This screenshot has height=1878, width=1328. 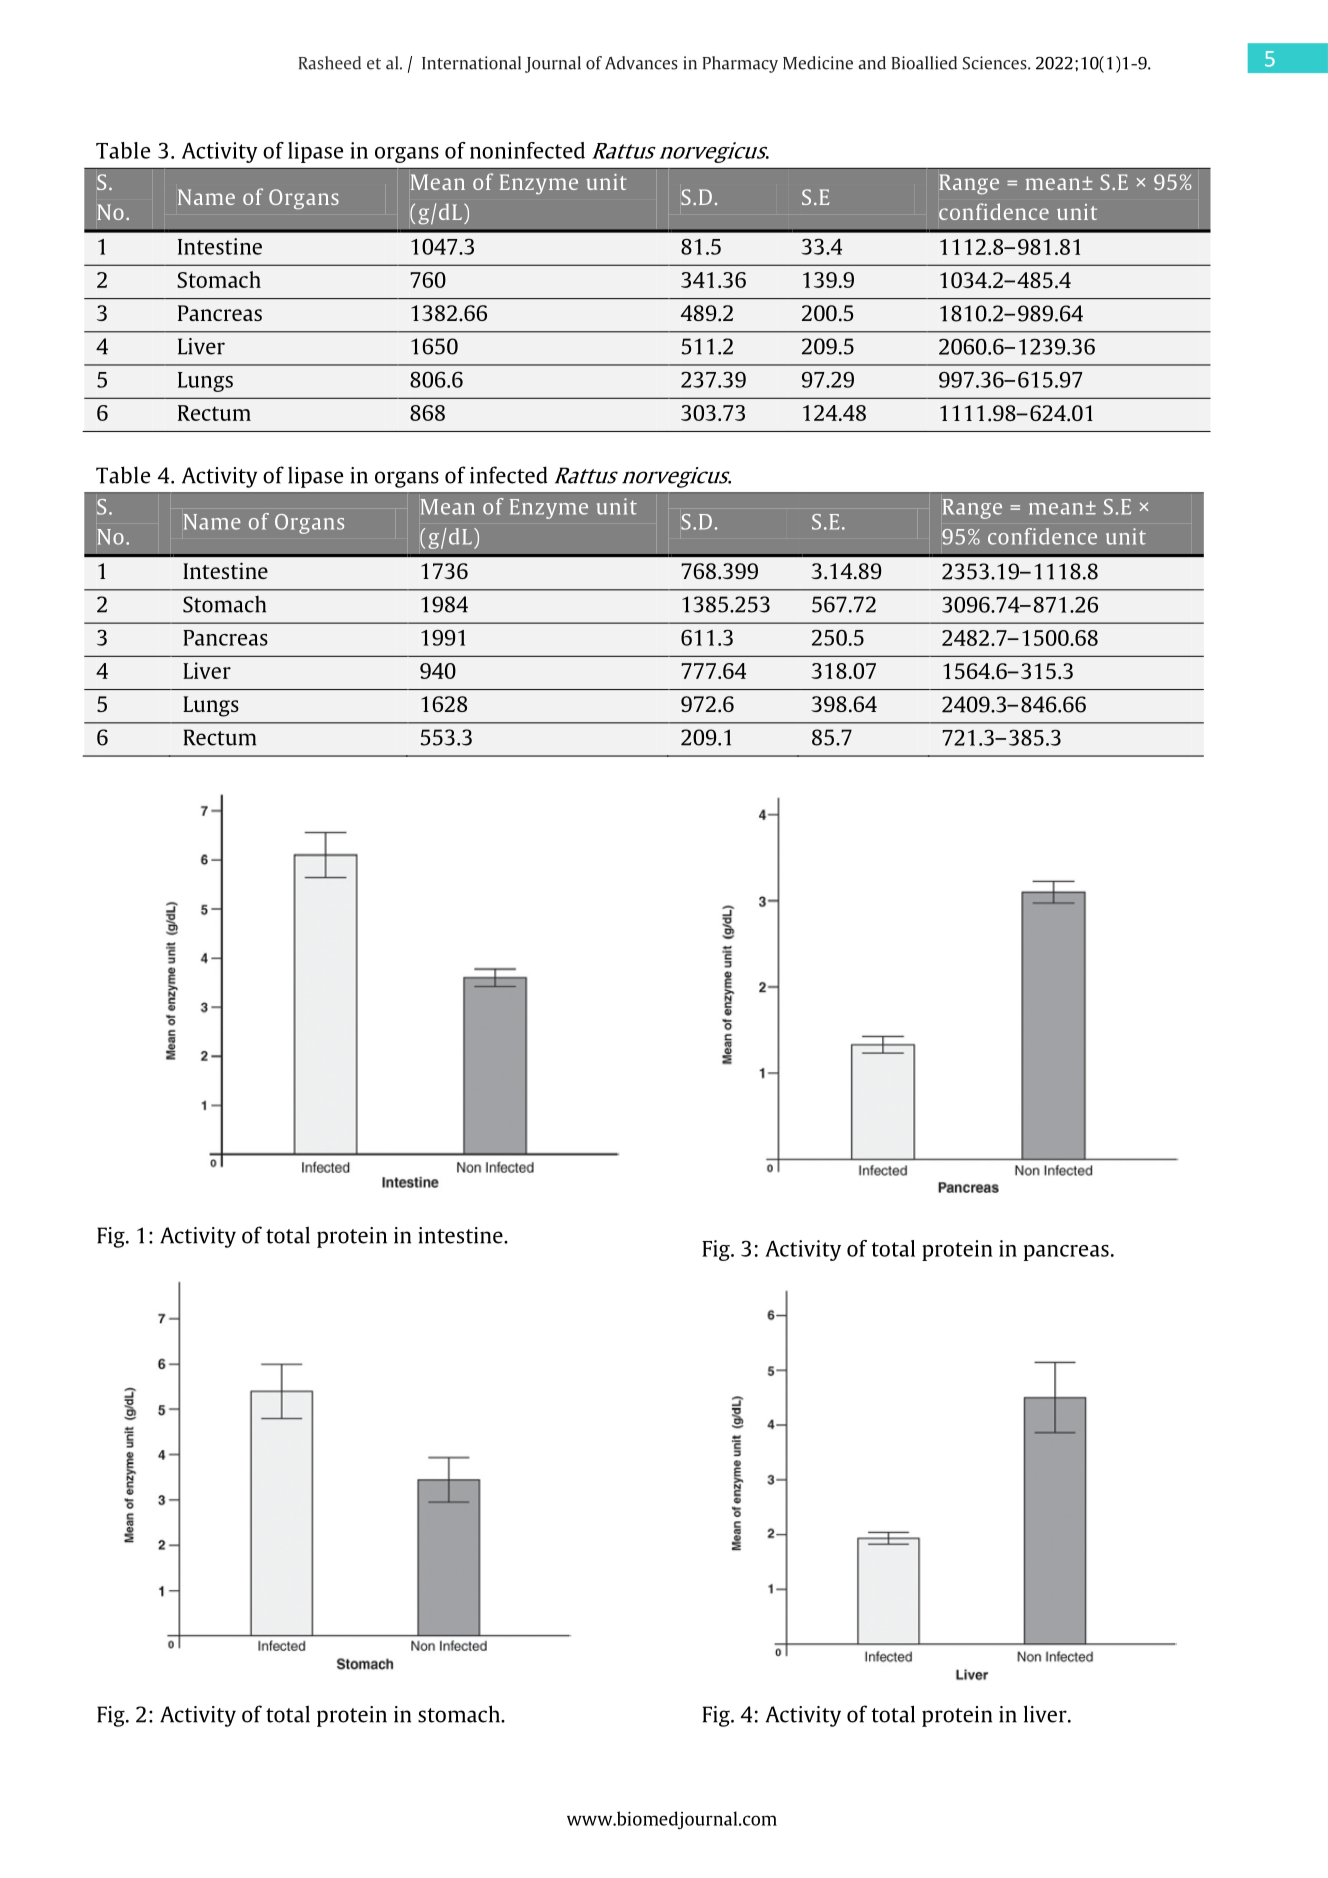 I want to click on Rasheed, so click(x=330, y=63).
